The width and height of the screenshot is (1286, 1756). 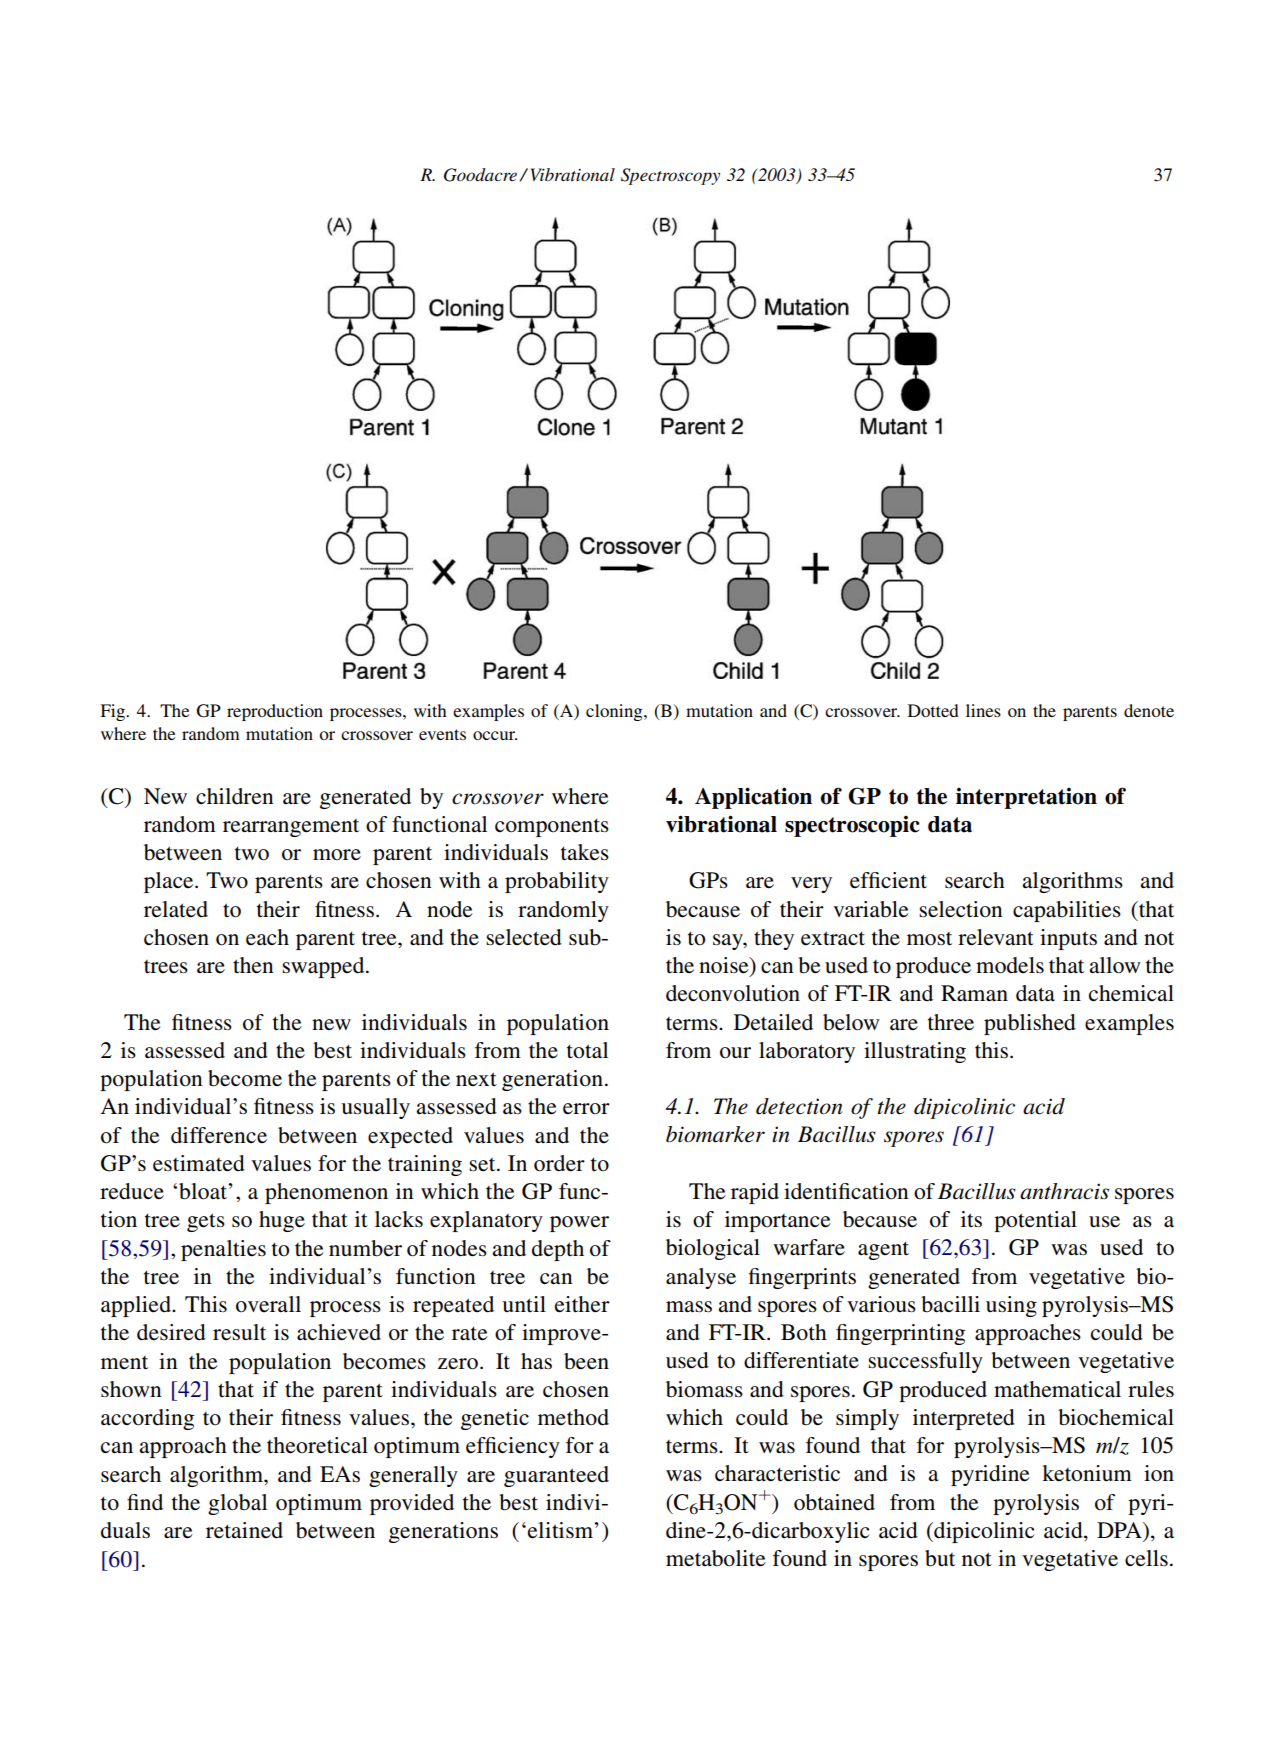 What do you see at coordinates (1067, 911) in the screenshot?
I see `capabilities` at bounding box center [1067, 911].
